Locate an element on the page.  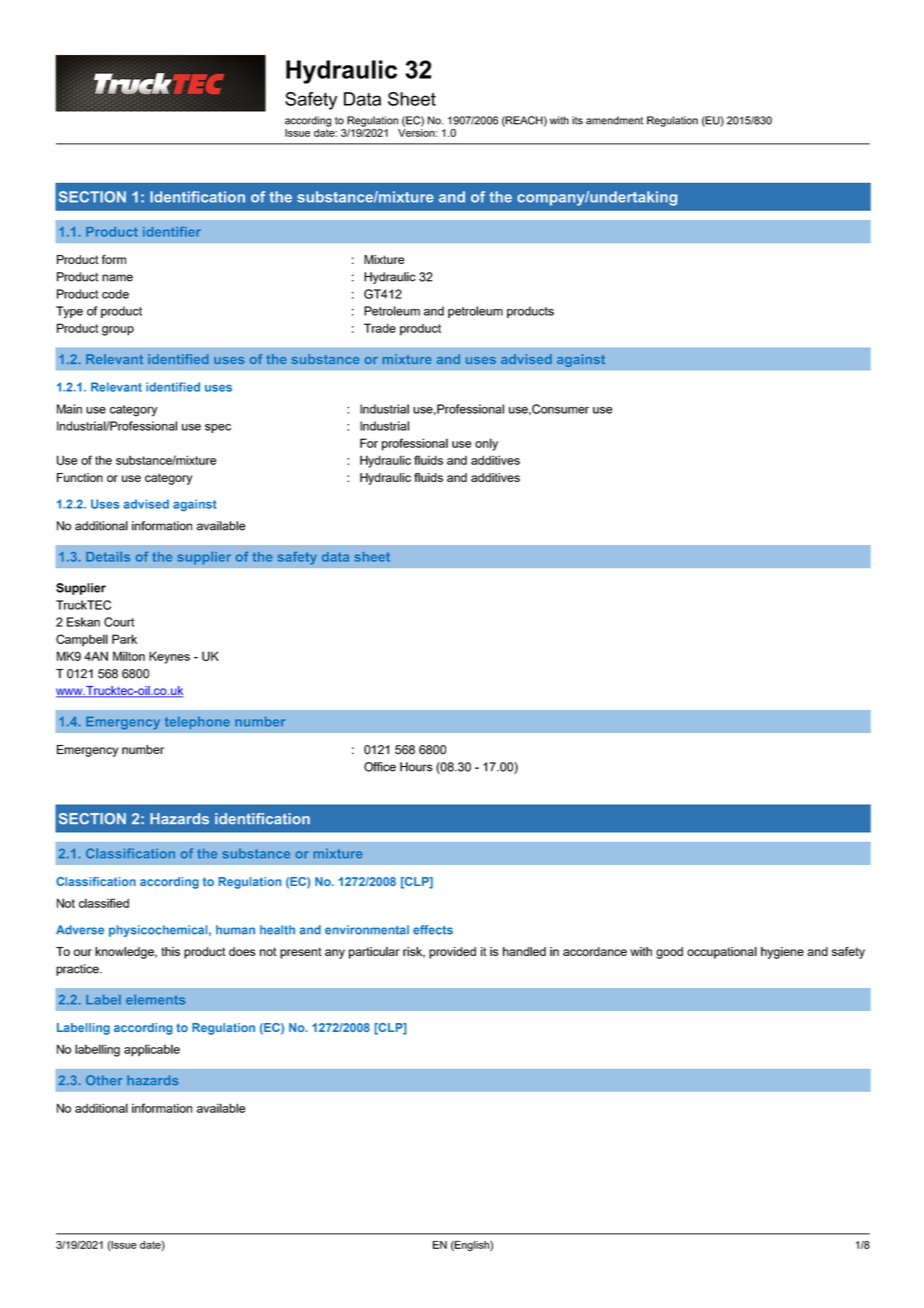
classified is located at coordinates (104, 903).
